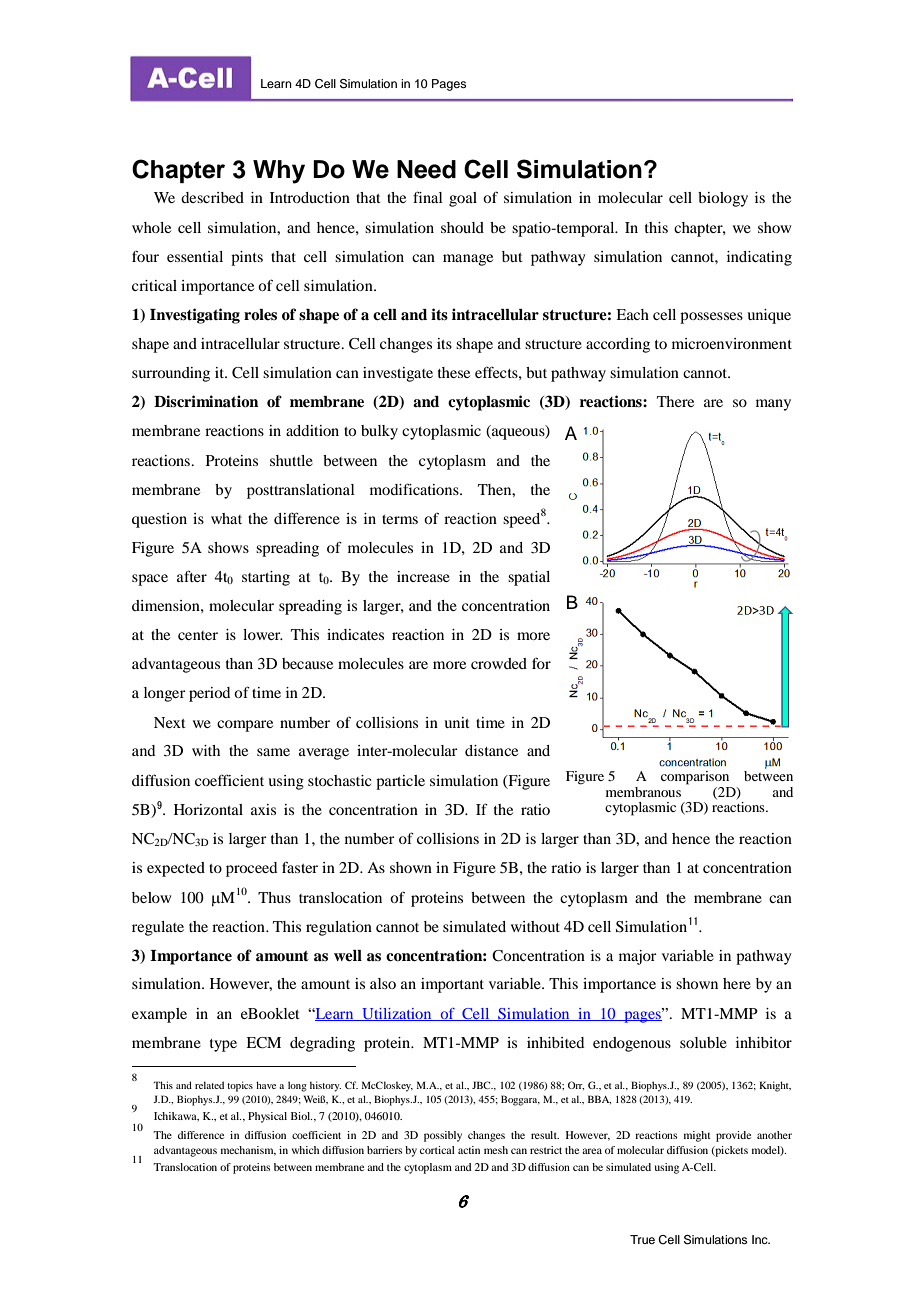 Image resolution: width=924 pixels, height=1307 pixels. What do you see at coordinates (759, 258) in the screenshot?
I see `indicating` at bounding box center [759, 258].
